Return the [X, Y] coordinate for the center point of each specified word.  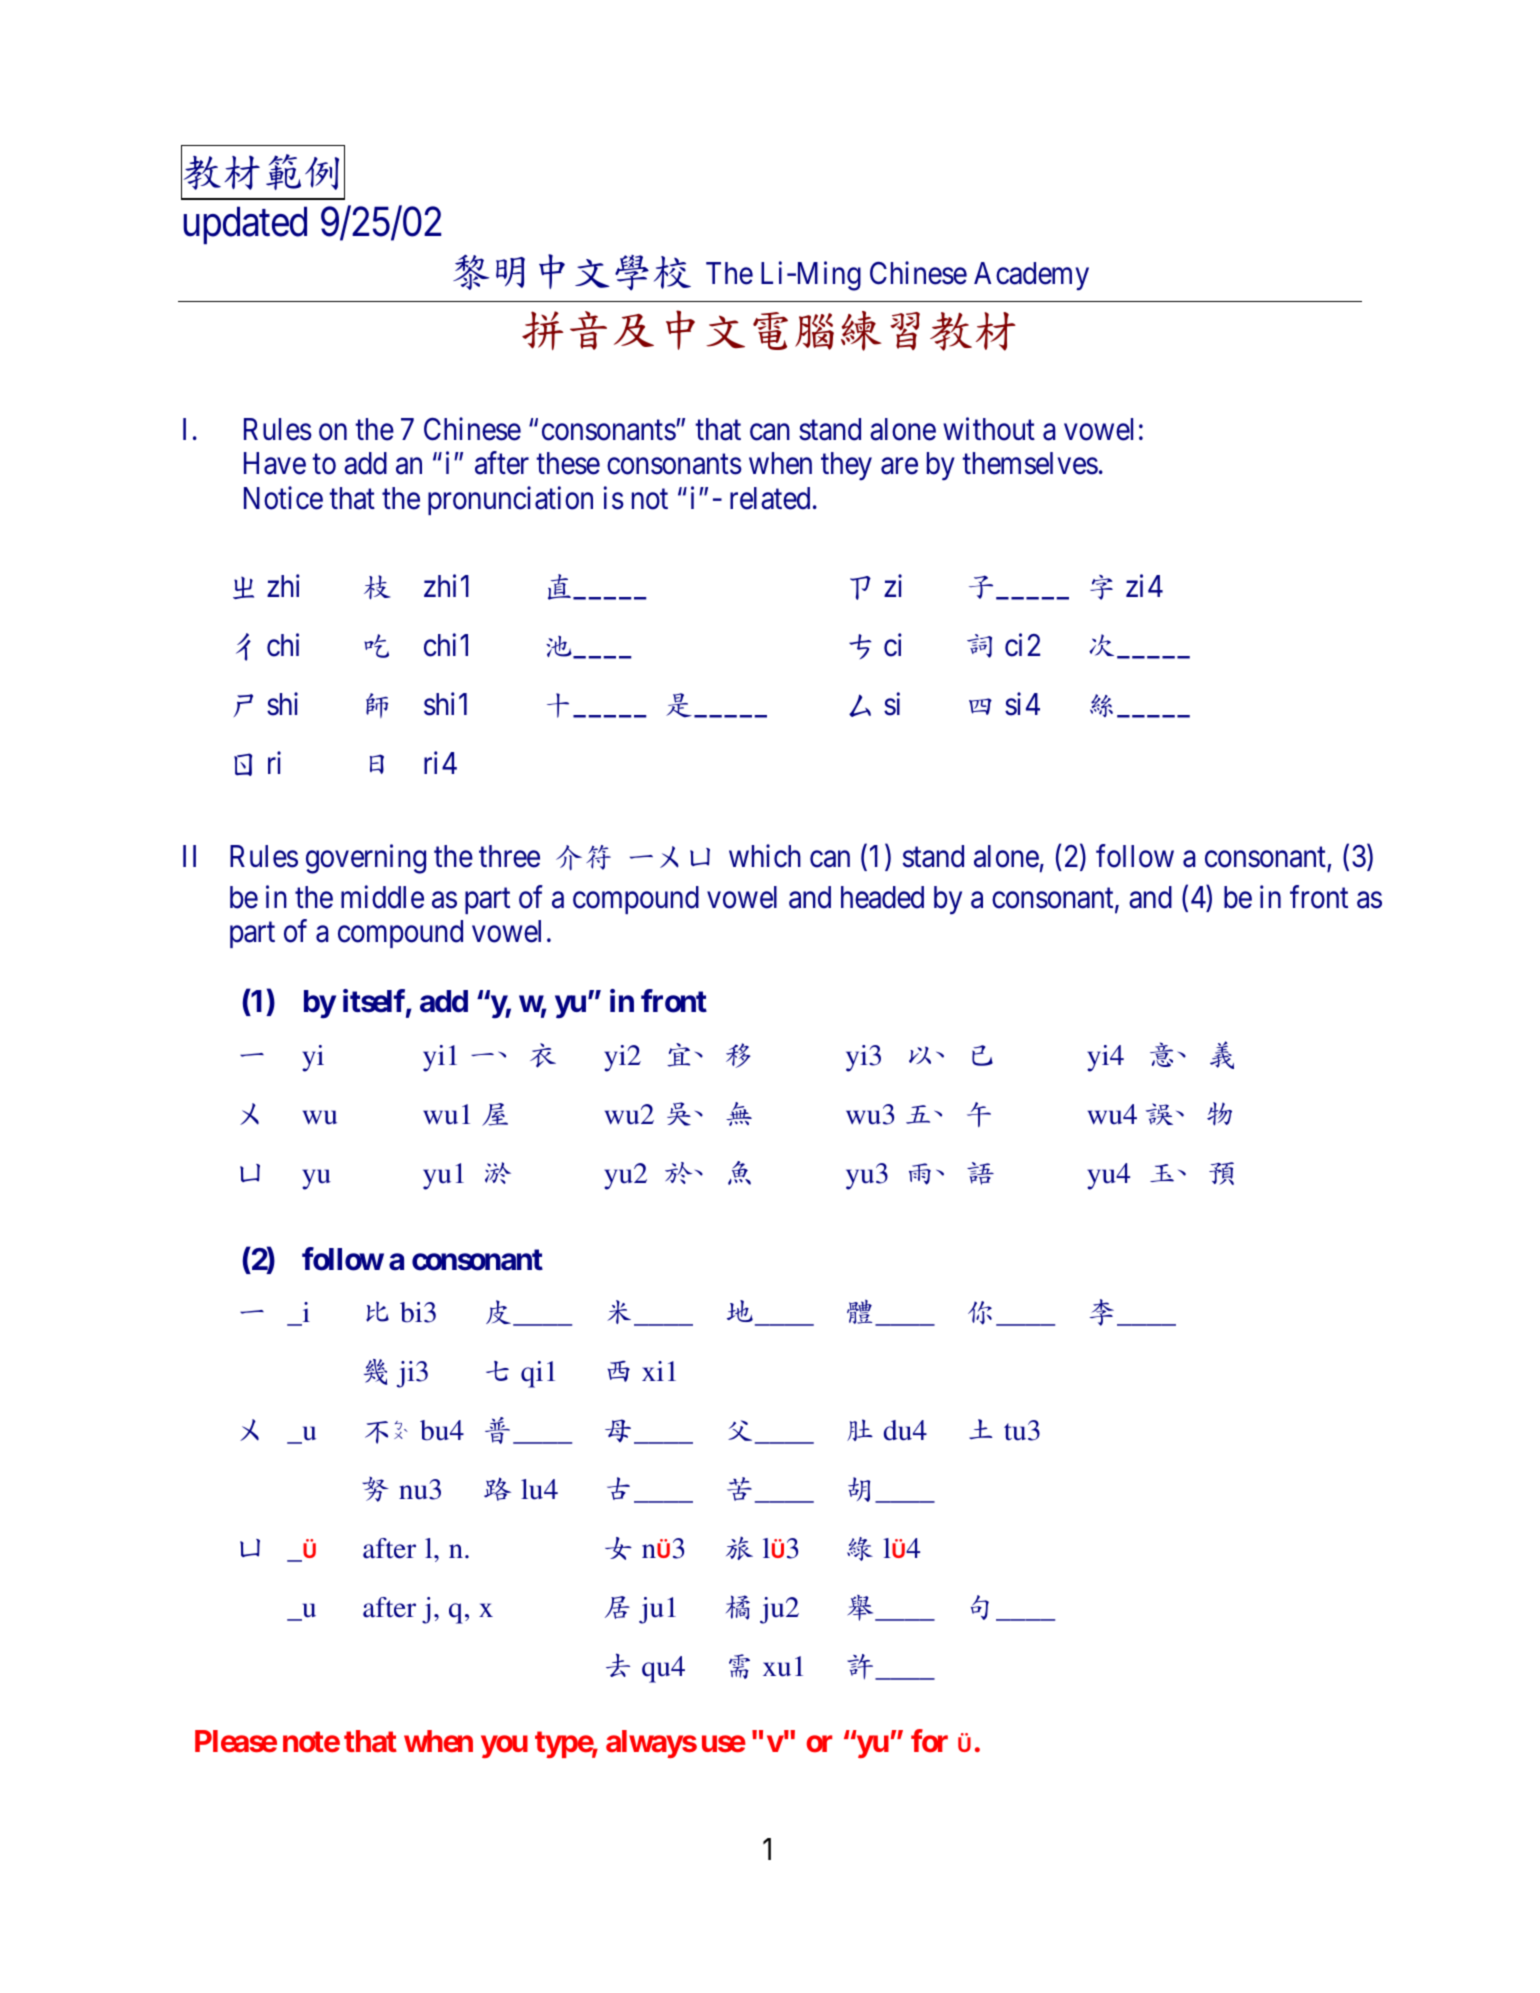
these [568, 463]
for [929, 1741]
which [765, 856]
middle [382, 897]
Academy [1031, 276]
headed [882, 897]
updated [245, 225]
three [509, 856]
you [504, 1746]
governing [366, 859]
